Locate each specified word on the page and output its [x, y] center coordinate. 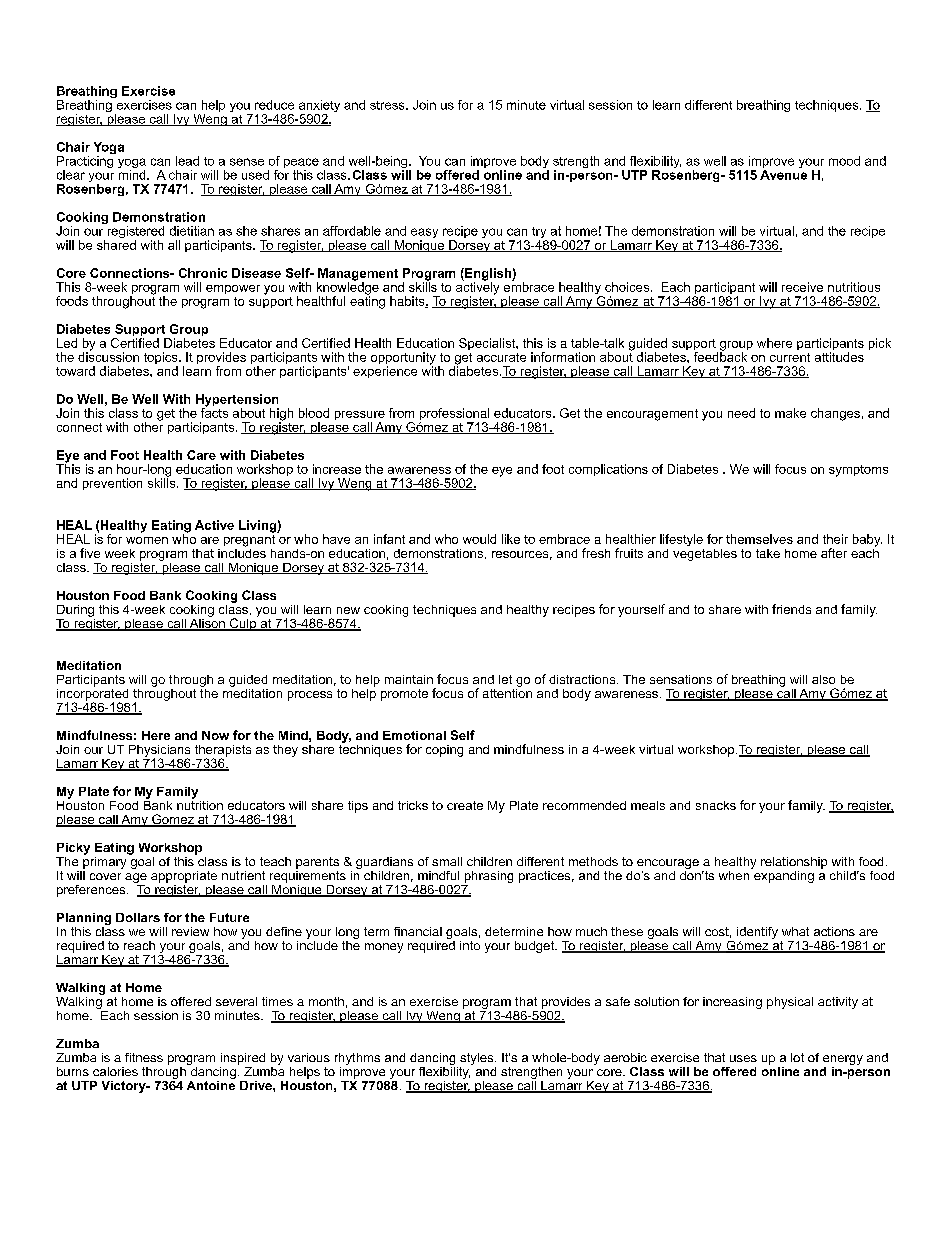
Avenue [783, 173]
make [790, 413]
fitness [144, 1057]
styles [478, 1060]
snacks [716, 805]
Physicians [159, 752]
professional [454, 415]
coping [444, 751]
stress [388, 105]
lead [187, 161]
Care [201, 455]
